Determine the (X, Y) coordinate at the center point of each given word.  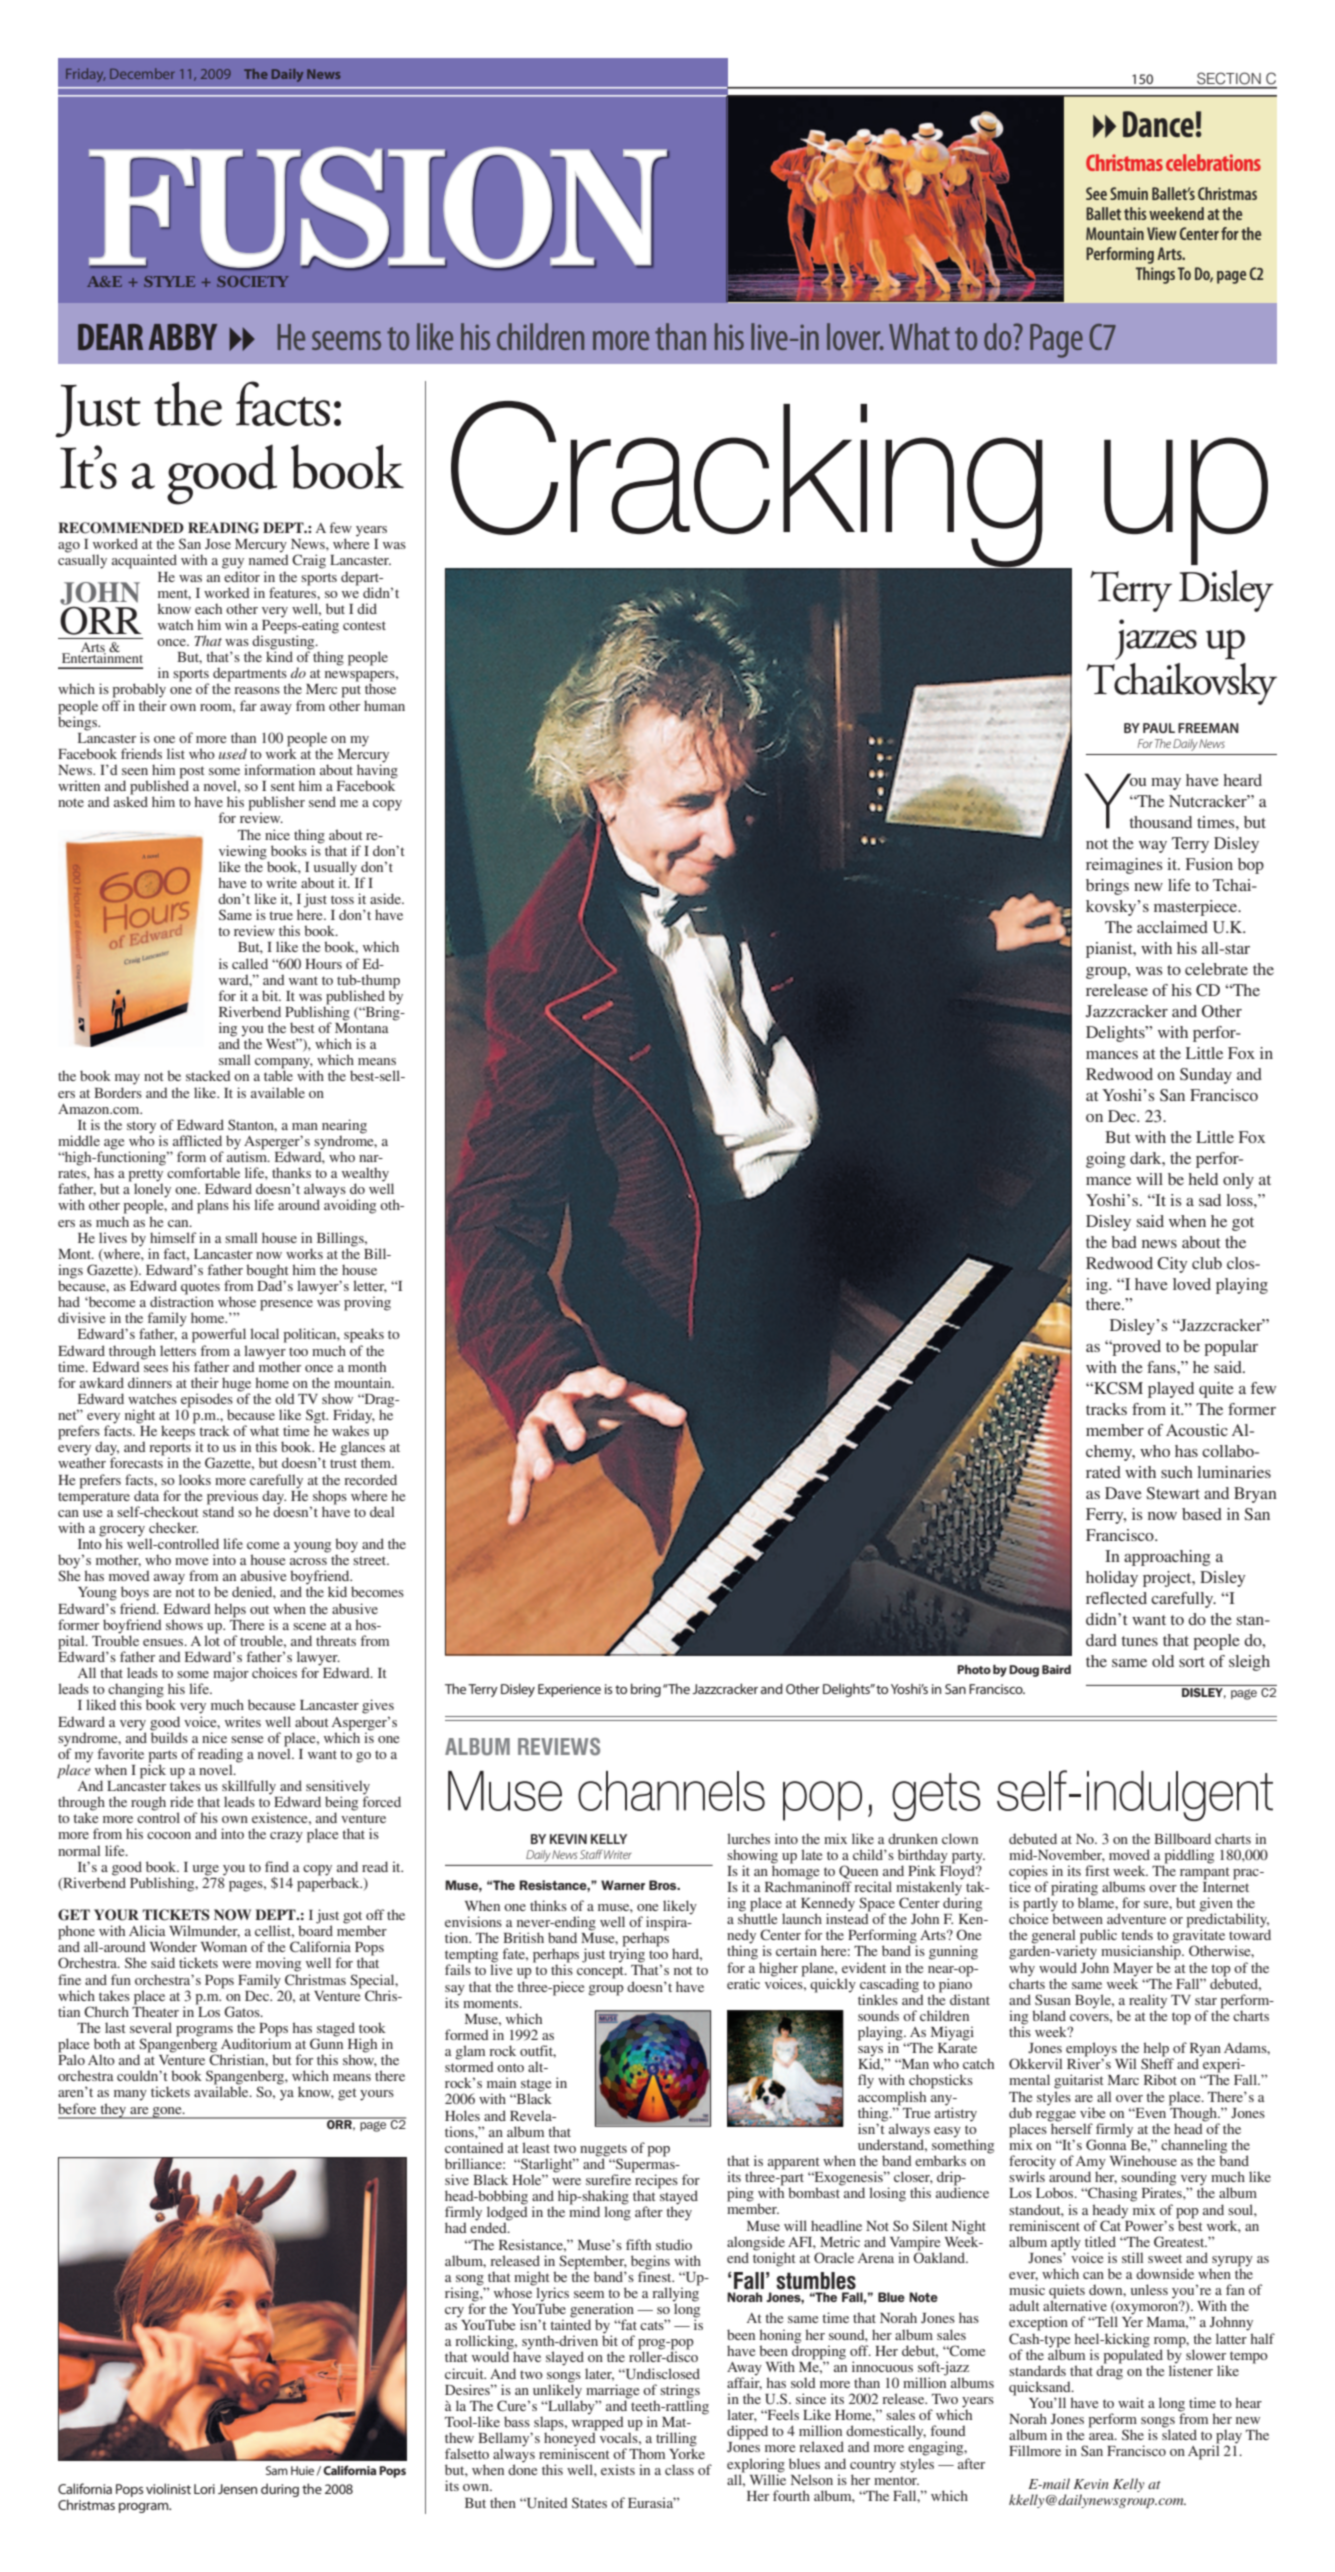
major (231, 1674)
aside (386, 898)
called (250, 963)
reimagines (1124, 866)
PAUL (1159, 728)
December (142, 73)
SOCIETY (253, 281)
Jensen (237, 2489)
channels (671, 1791)
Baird (1056, 1669)
